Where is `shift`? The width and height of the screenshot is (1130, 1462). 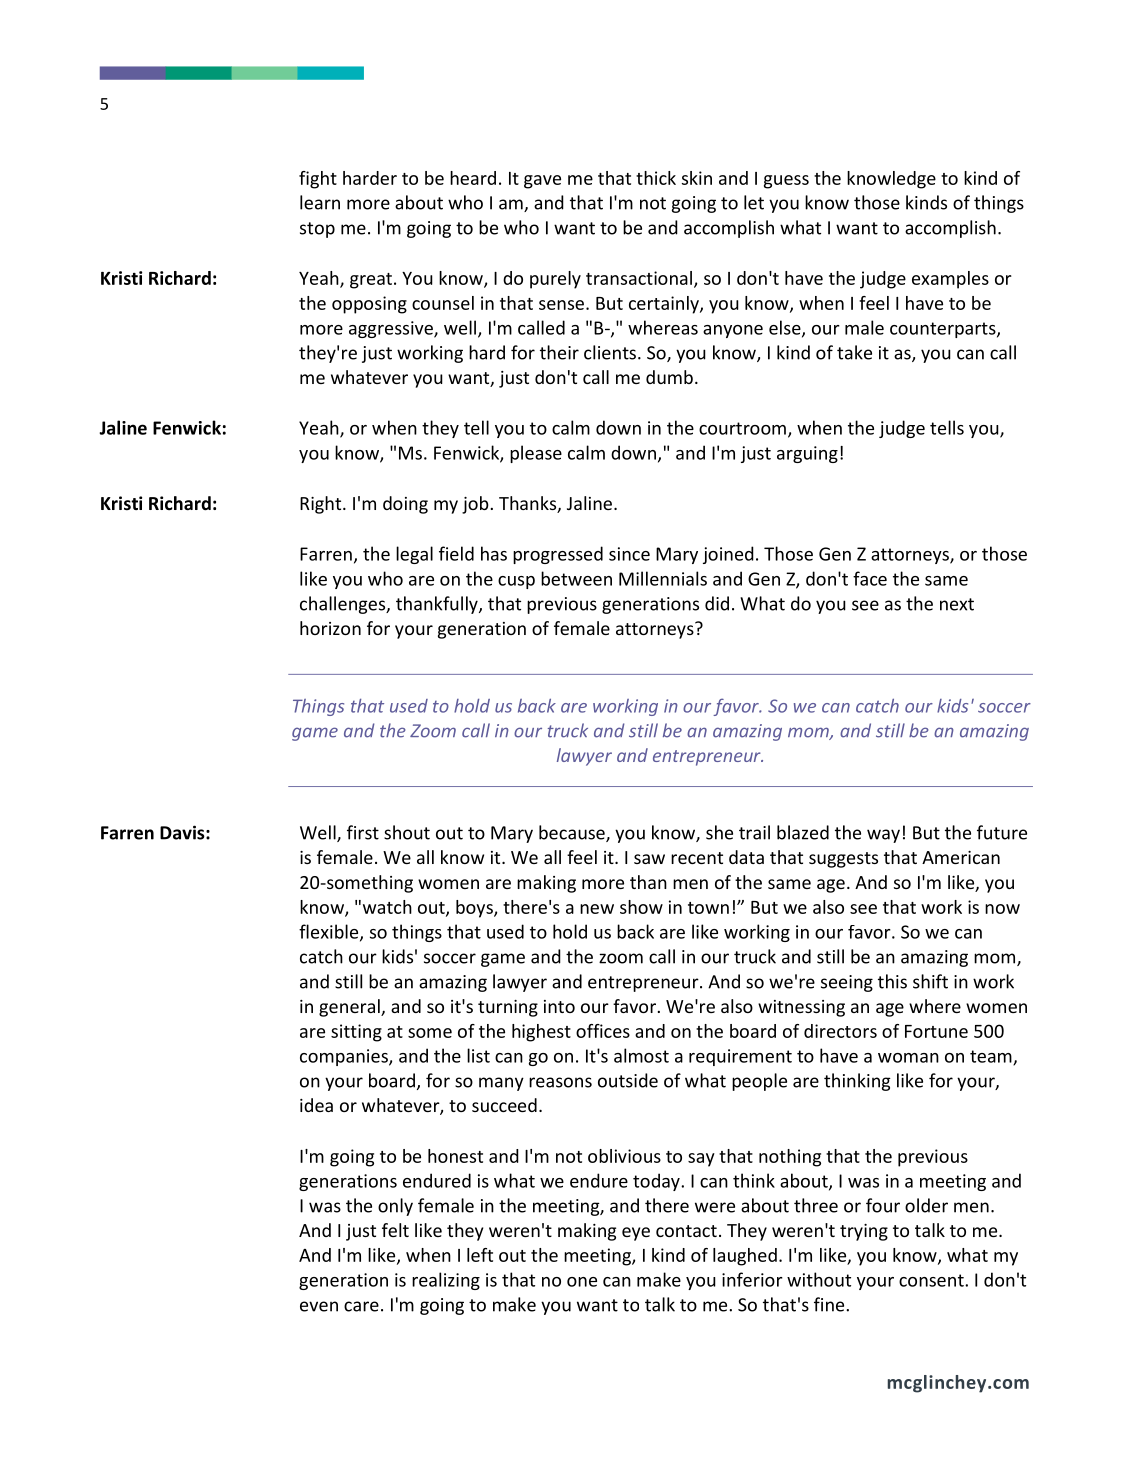 shift is located at coordinates (930, 981).
